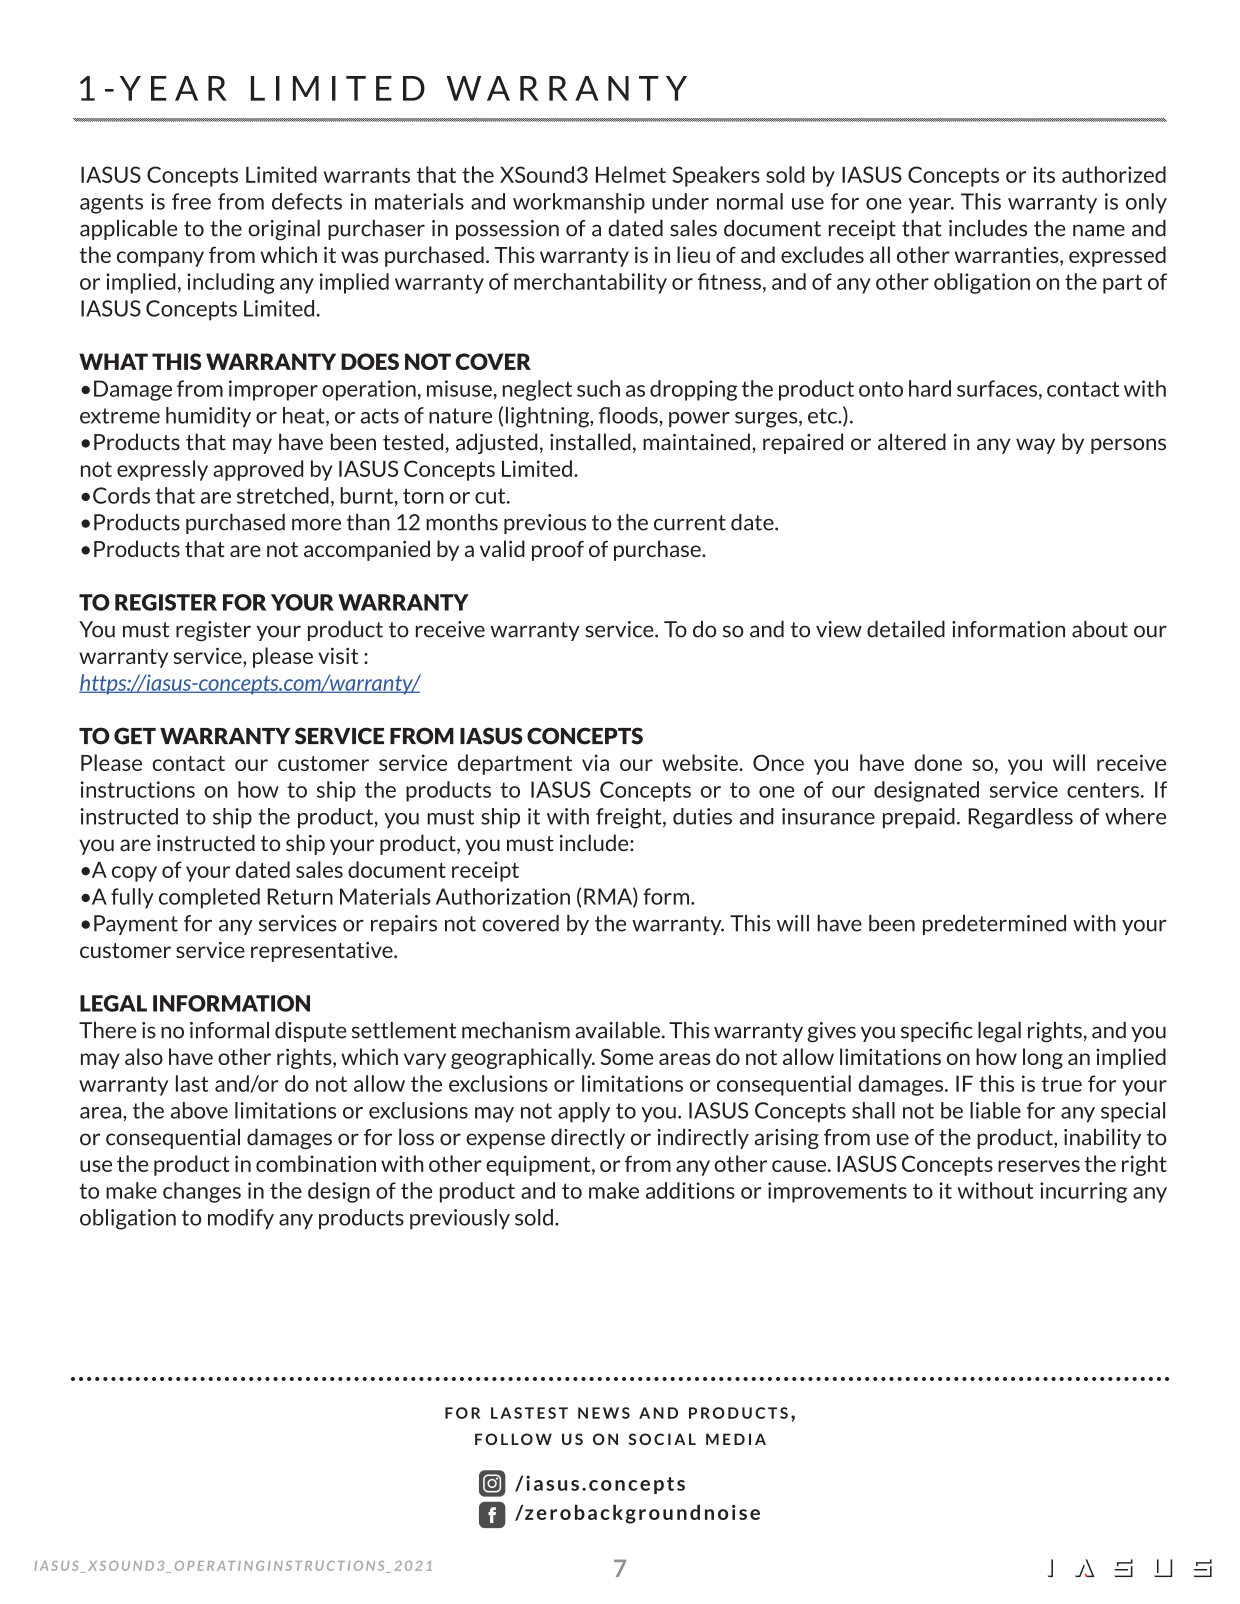  I want to click on Regardless, so click(1021, 818).
